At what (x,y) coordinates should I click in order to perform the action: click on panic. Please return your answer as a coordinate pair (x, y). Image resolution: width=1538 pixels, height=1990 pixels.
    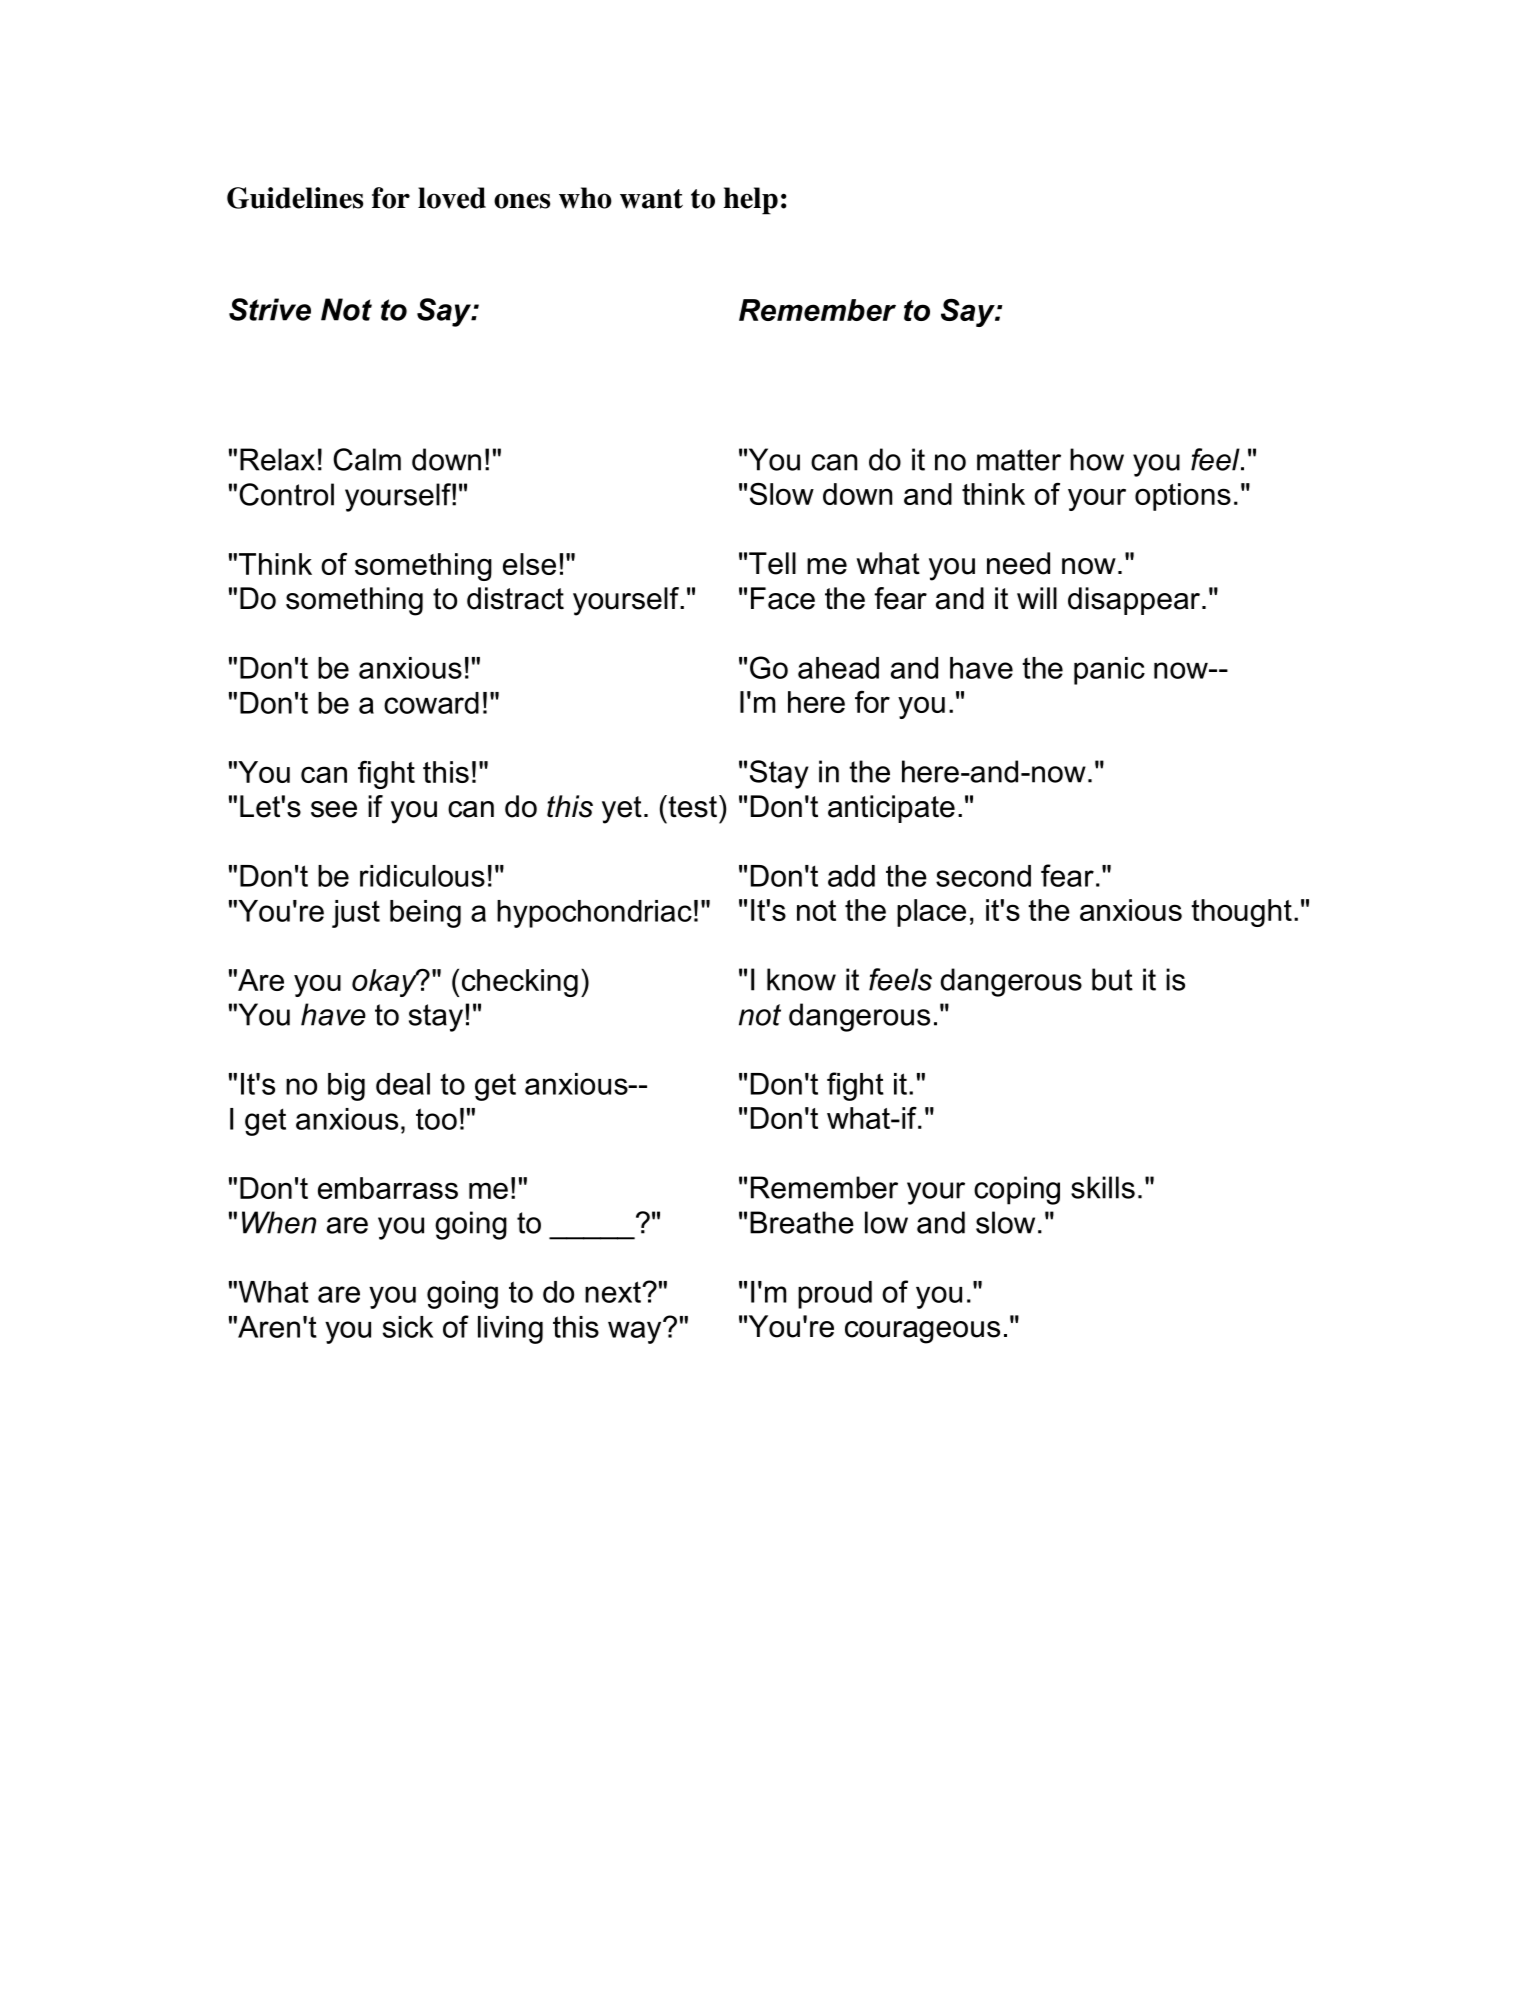
    Looking at the image, I should click on (1109, 671).
